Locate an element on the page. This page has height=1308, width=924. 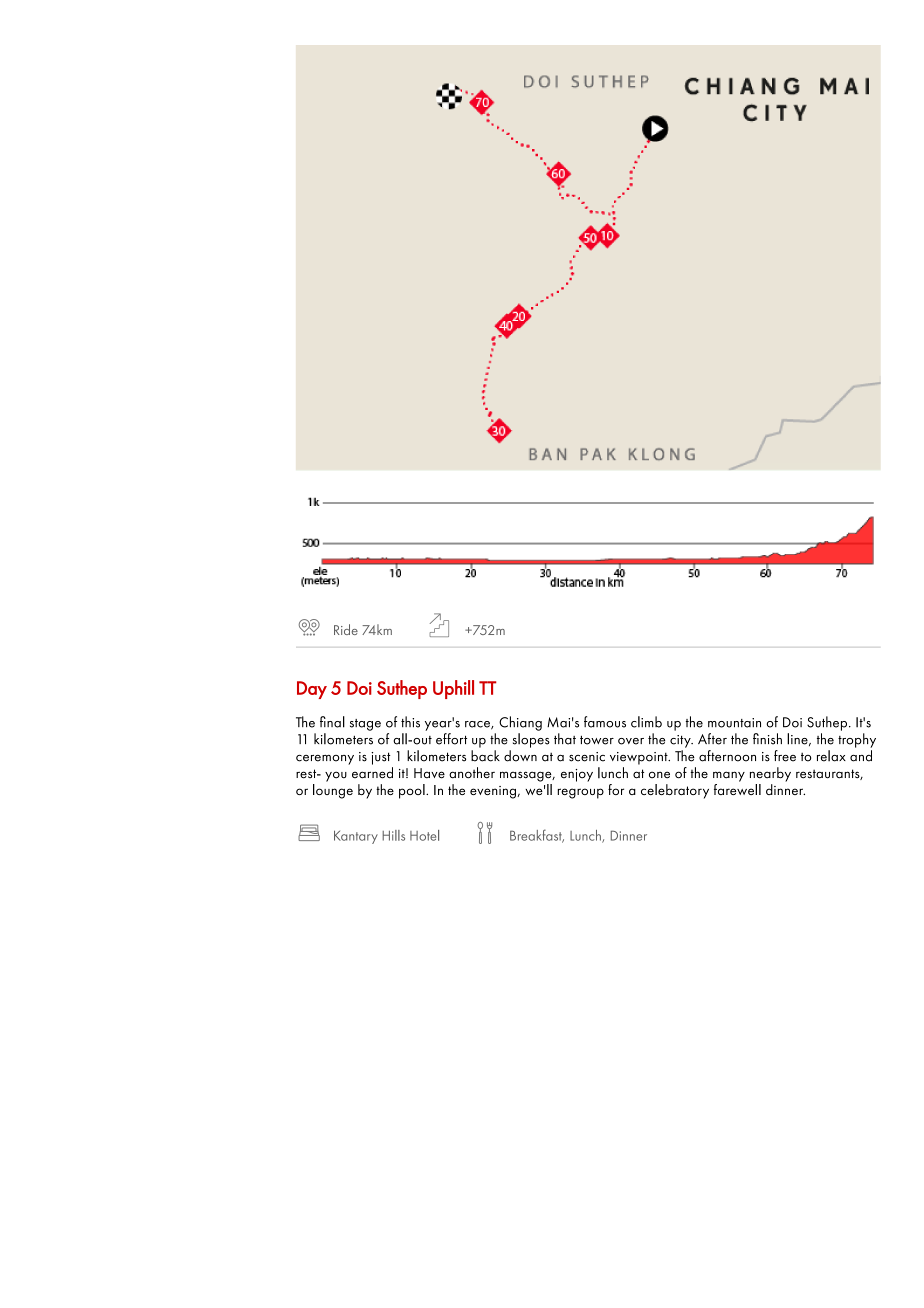
Ride is located at coordinates (346, 629).
